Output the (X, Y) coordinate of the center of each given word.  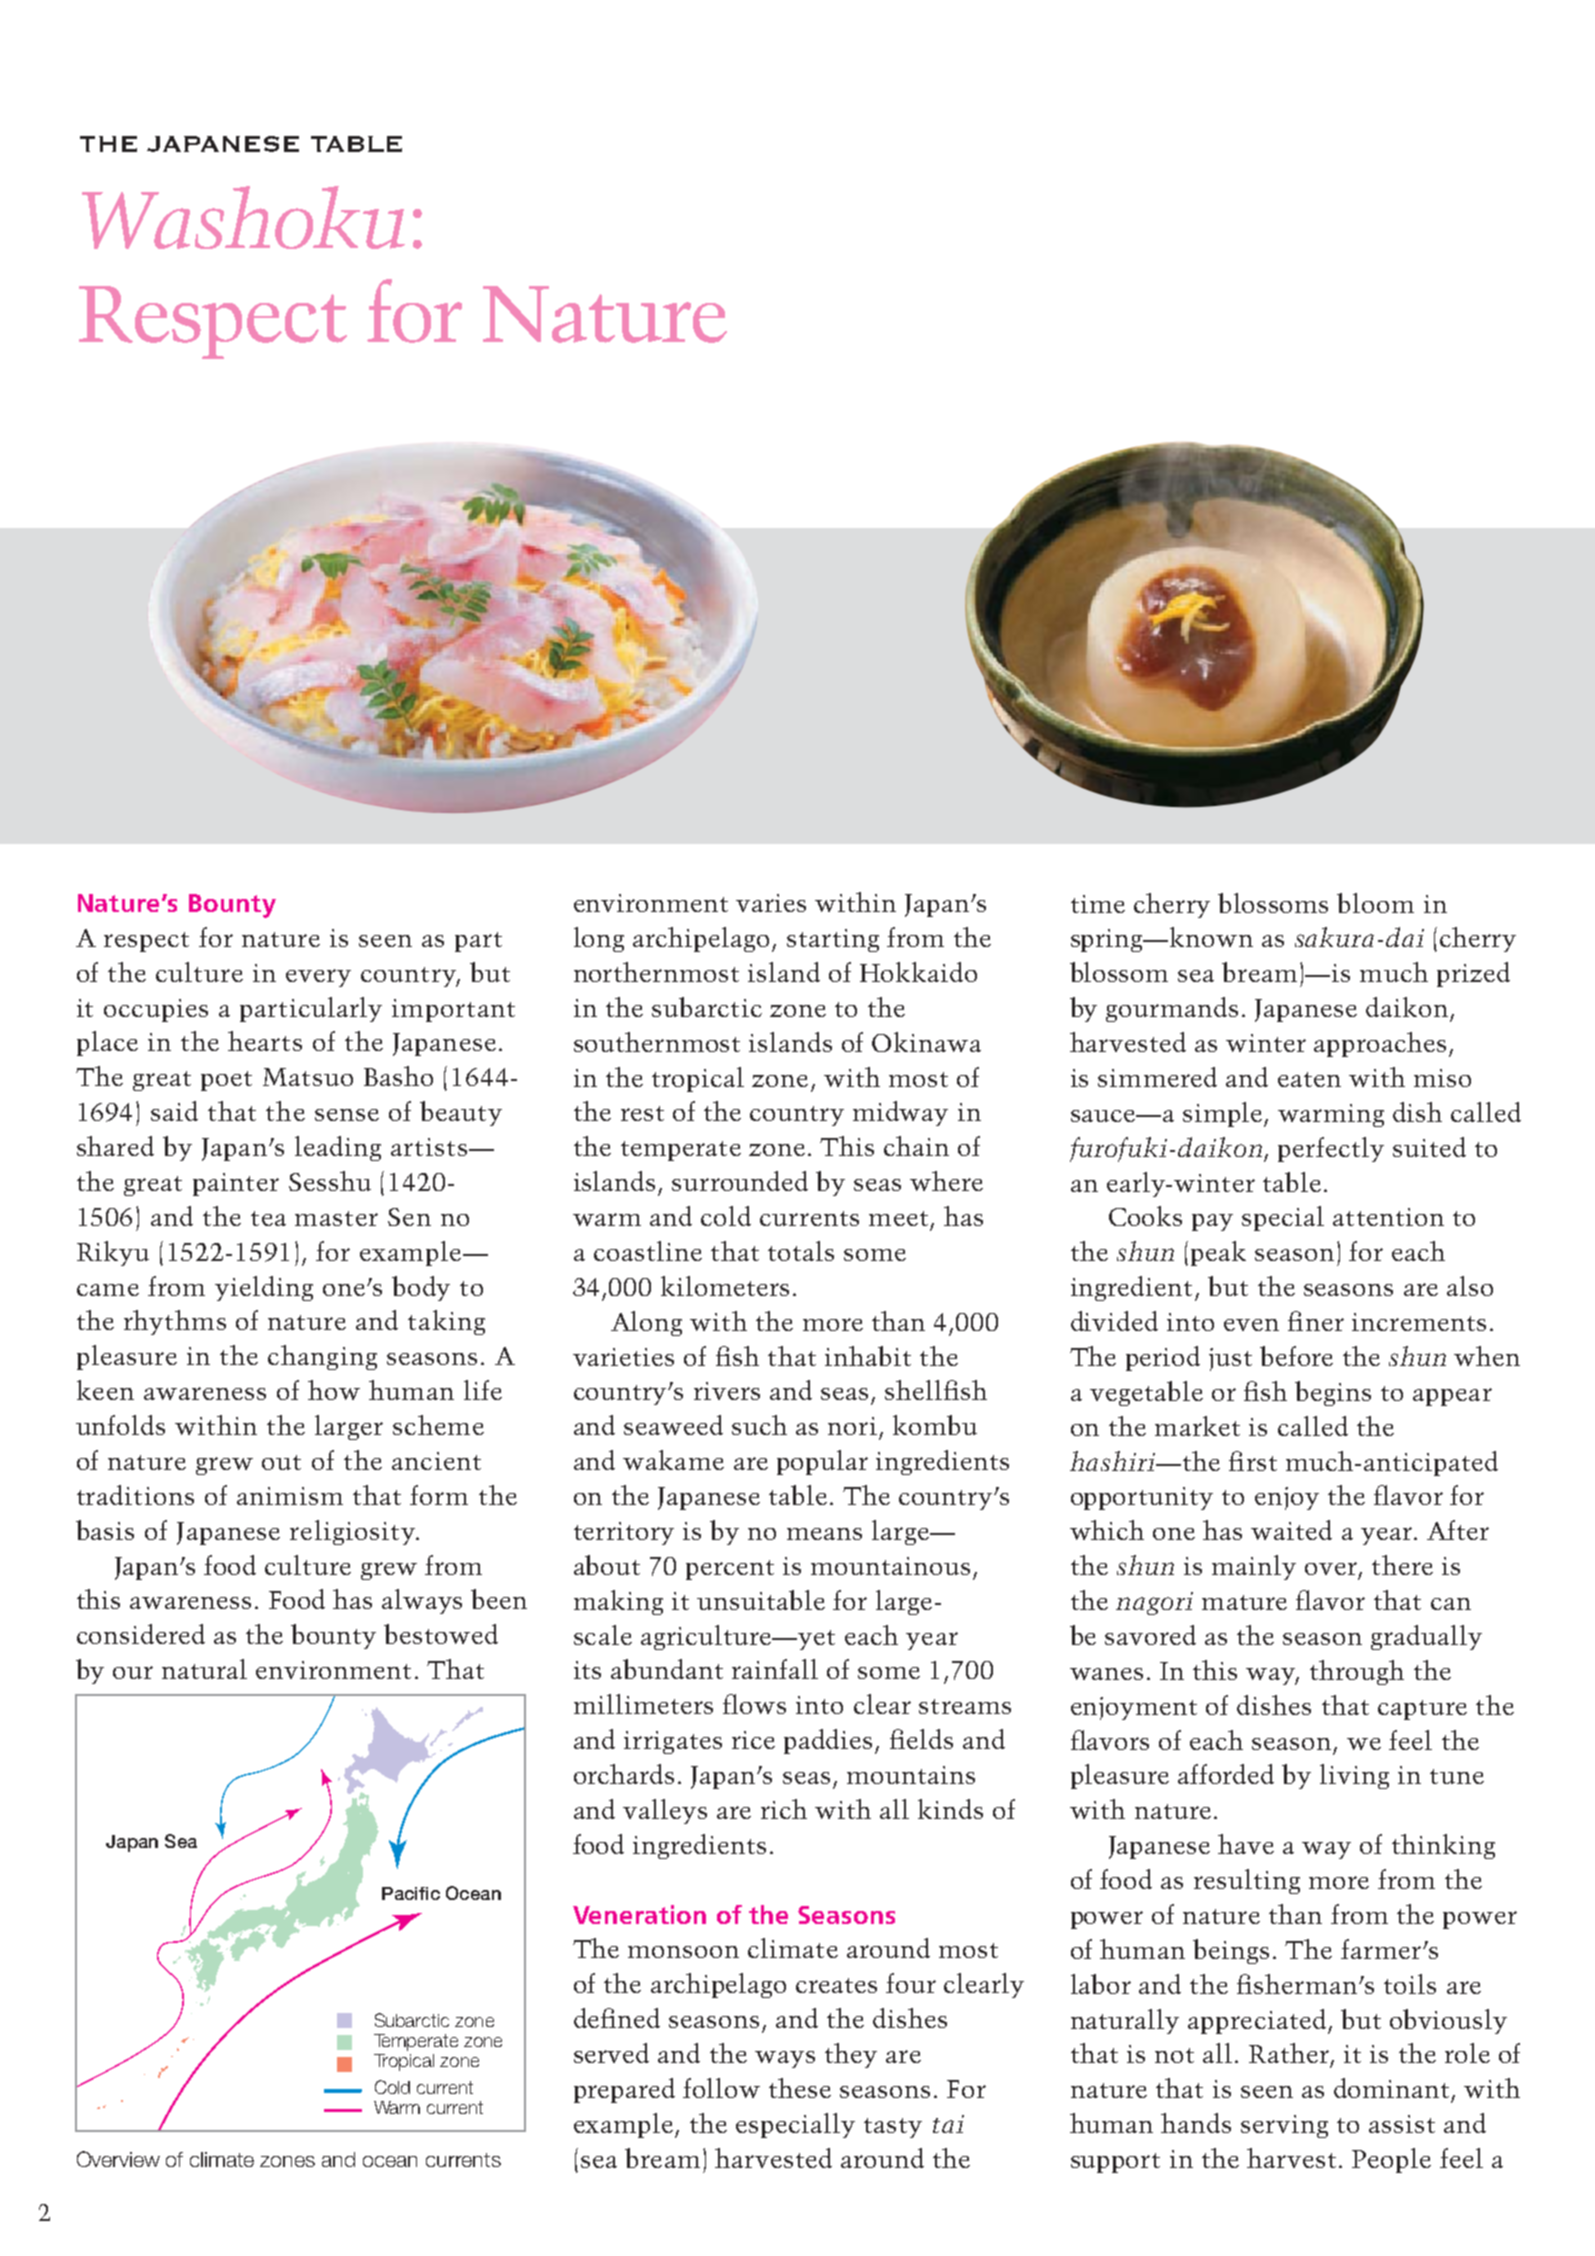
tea (268, 1218)
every (318, 978)
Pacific (411, 1893)
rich (784, 1809)
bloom (1375, 903)
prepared (624, 2090)
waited (1291, 1530)
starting (833, 940)
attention (1388, 1217)
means (824, 1534)
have (1246, 1844)
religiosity (353, 1532)
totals (801, 1251)
